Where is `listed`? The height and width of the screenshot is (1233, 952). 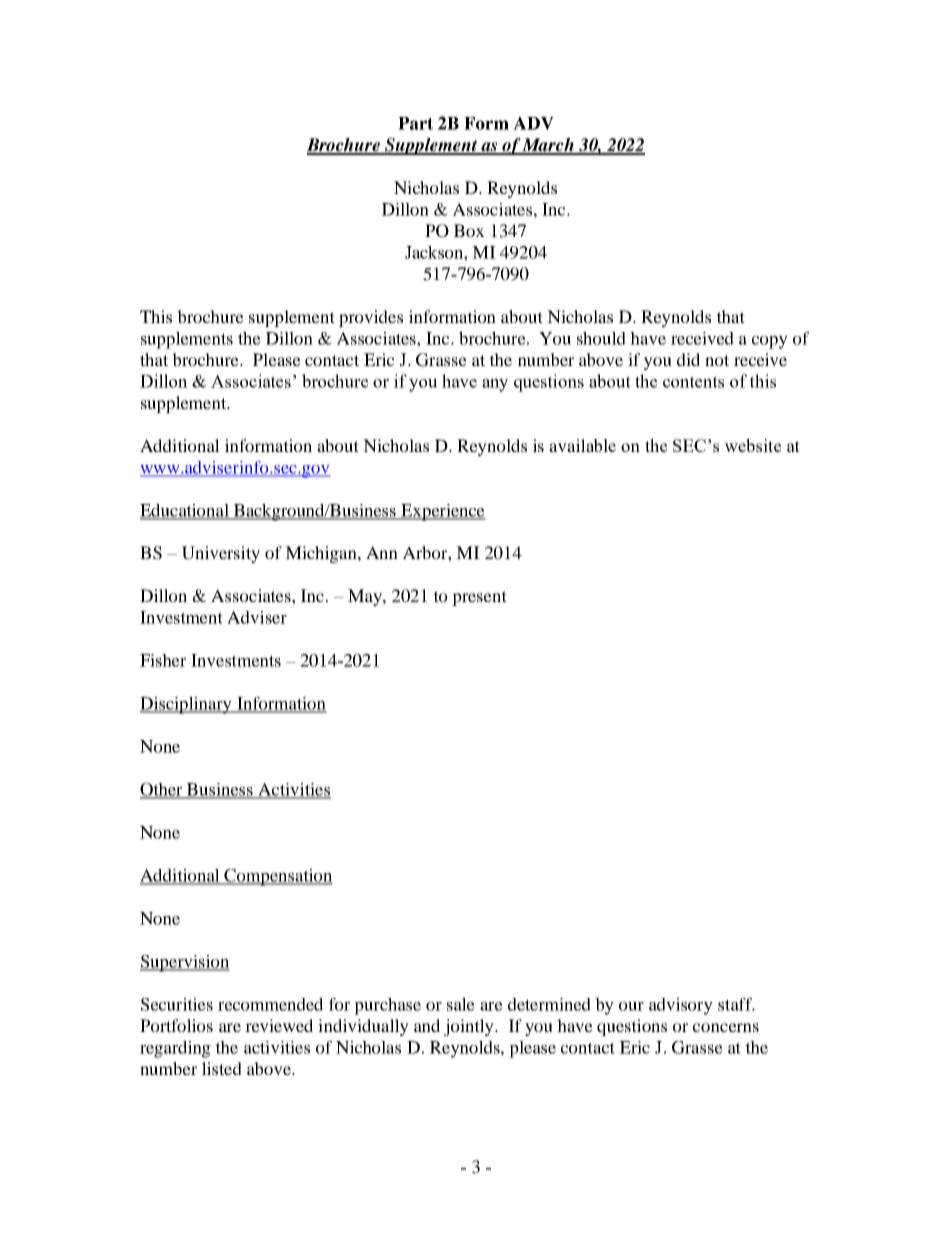 listed is located at coordinates (222, 1068).
